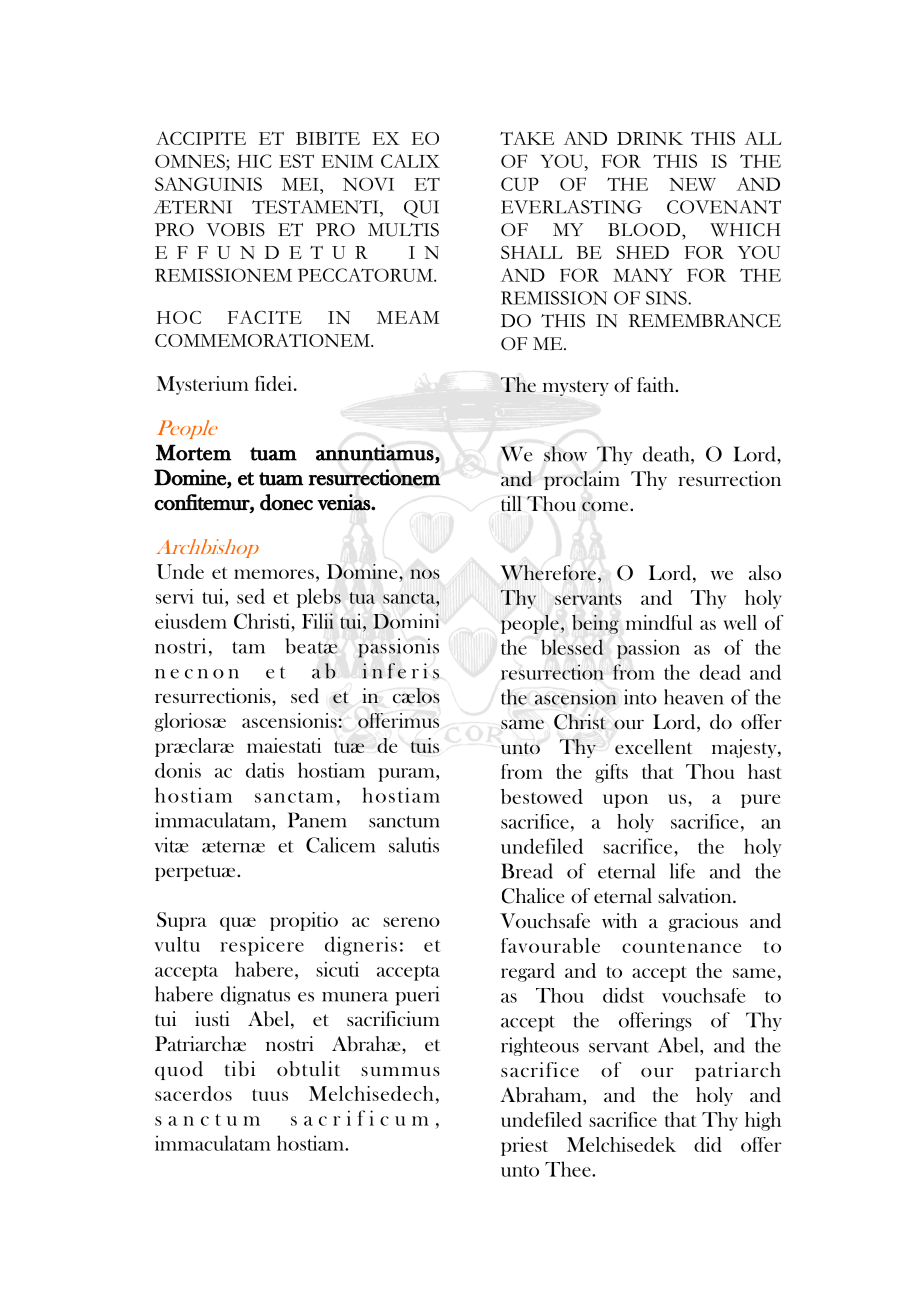  Describe the element at coordinates (542, 796) in the screenshot. I see `bestowed` at that location.
